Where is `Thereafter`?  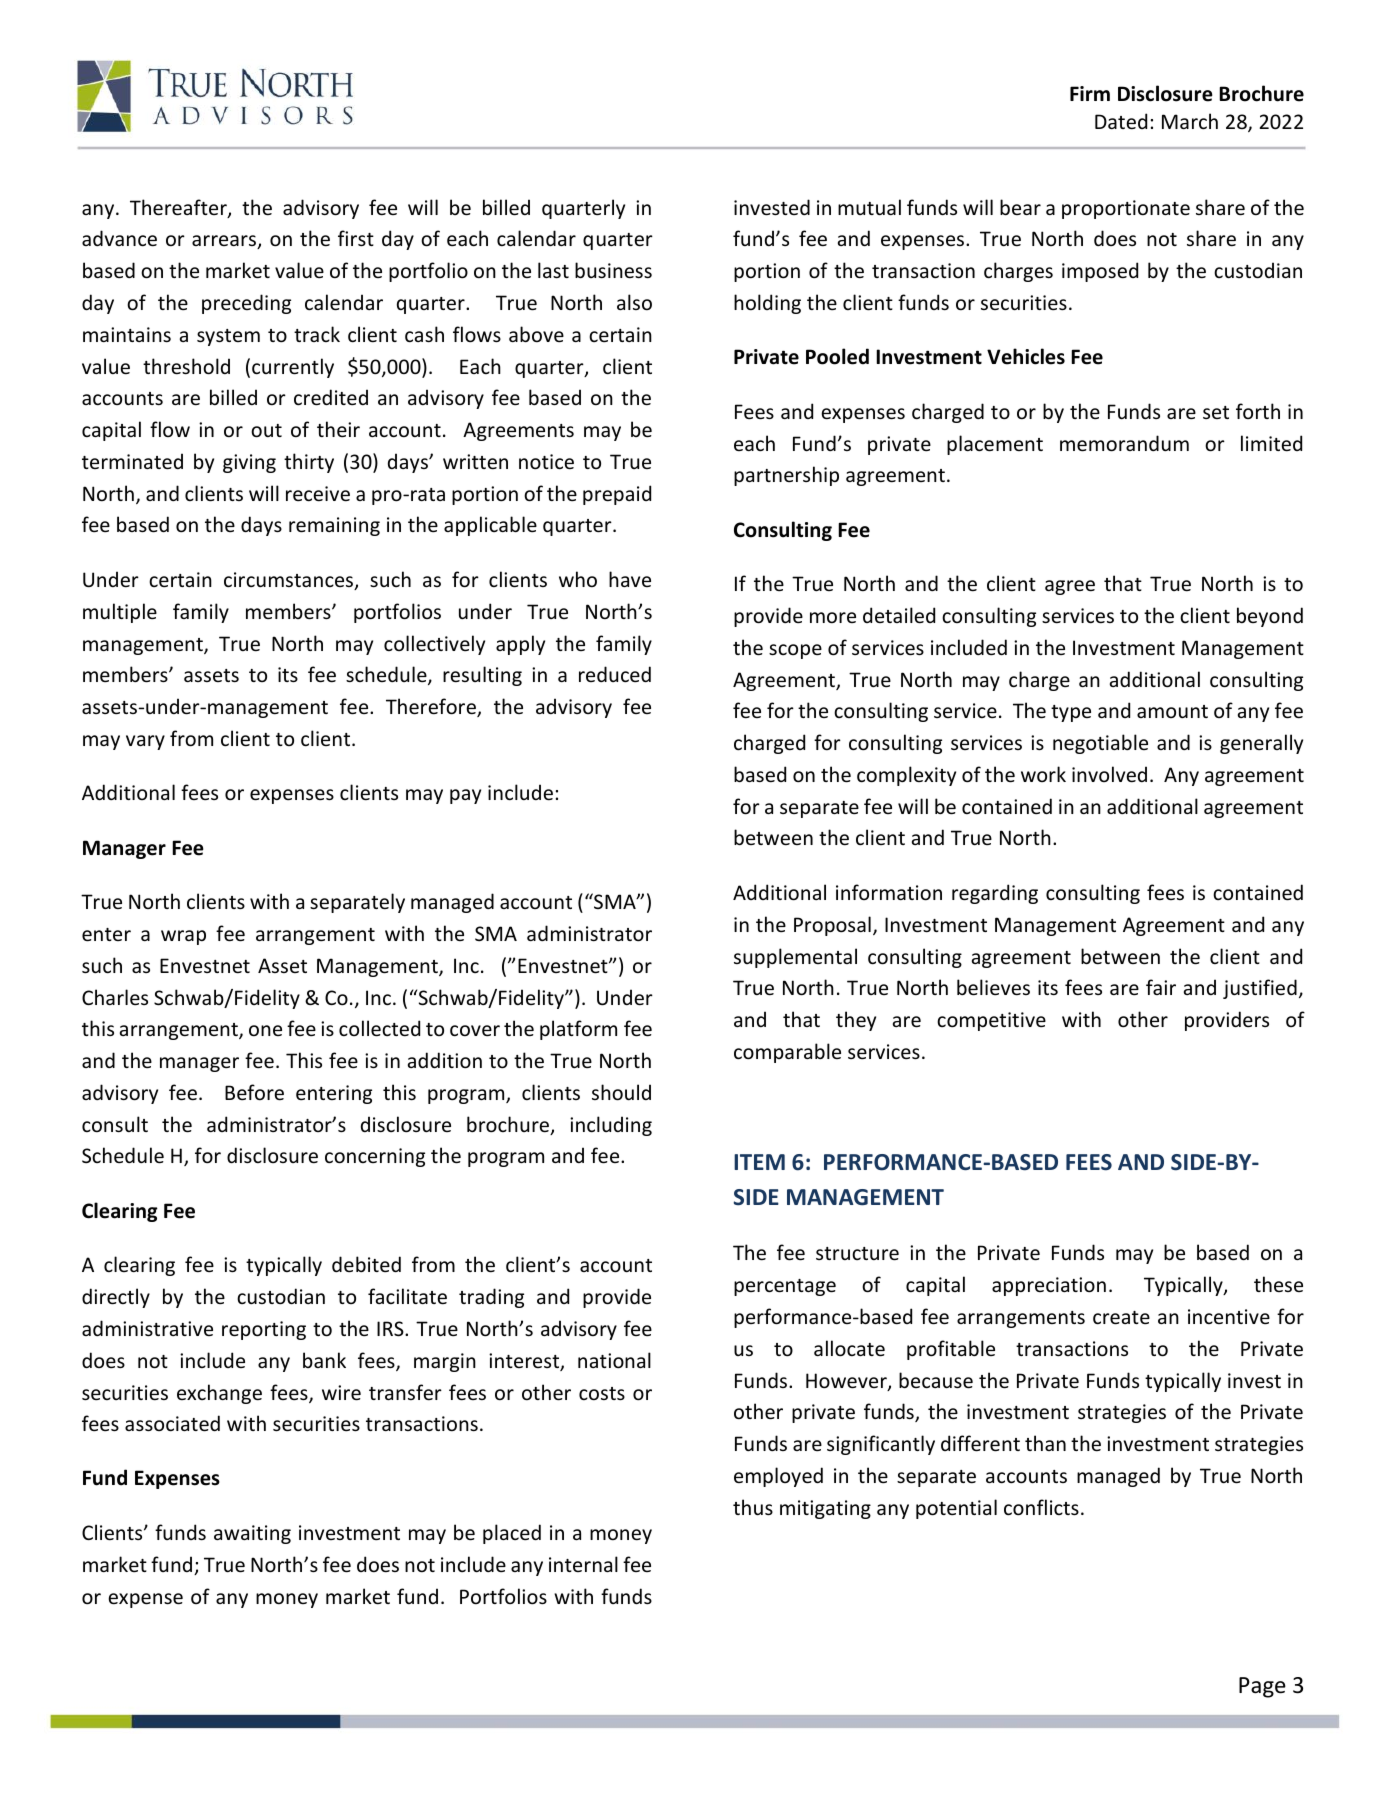 Thereafter is located at coordinates (179, 208).
